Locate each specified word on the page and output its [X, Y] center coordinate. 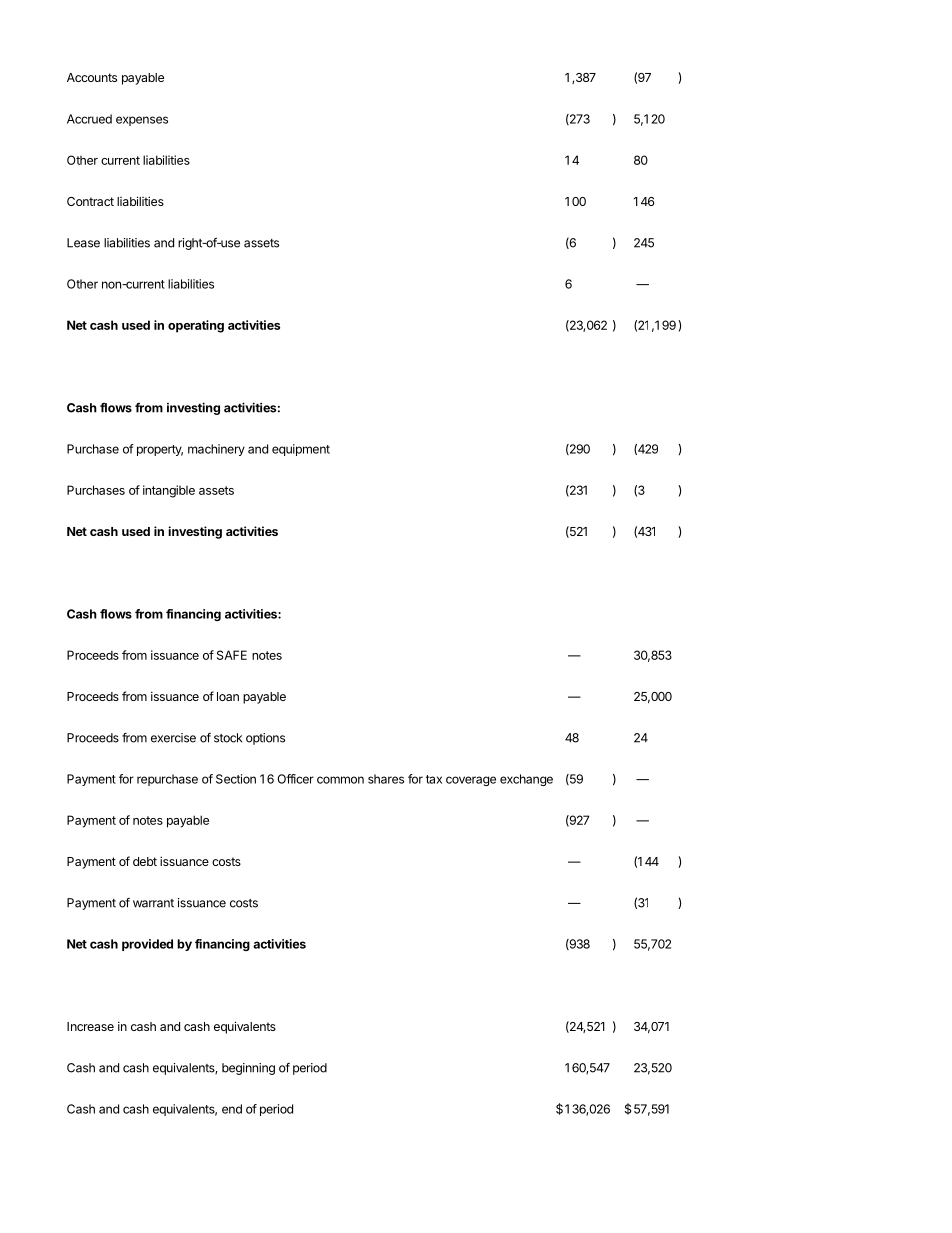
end [232, 1109]
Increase [90, 1026]
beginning [248, 1069]
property [160, 450]
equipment [301, 450]
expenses [142, 121]
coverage [471, 781]
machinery [216, 450]
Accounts [92, 77]
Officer [295, 779]
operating [196, 326]
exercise [173, 738]
